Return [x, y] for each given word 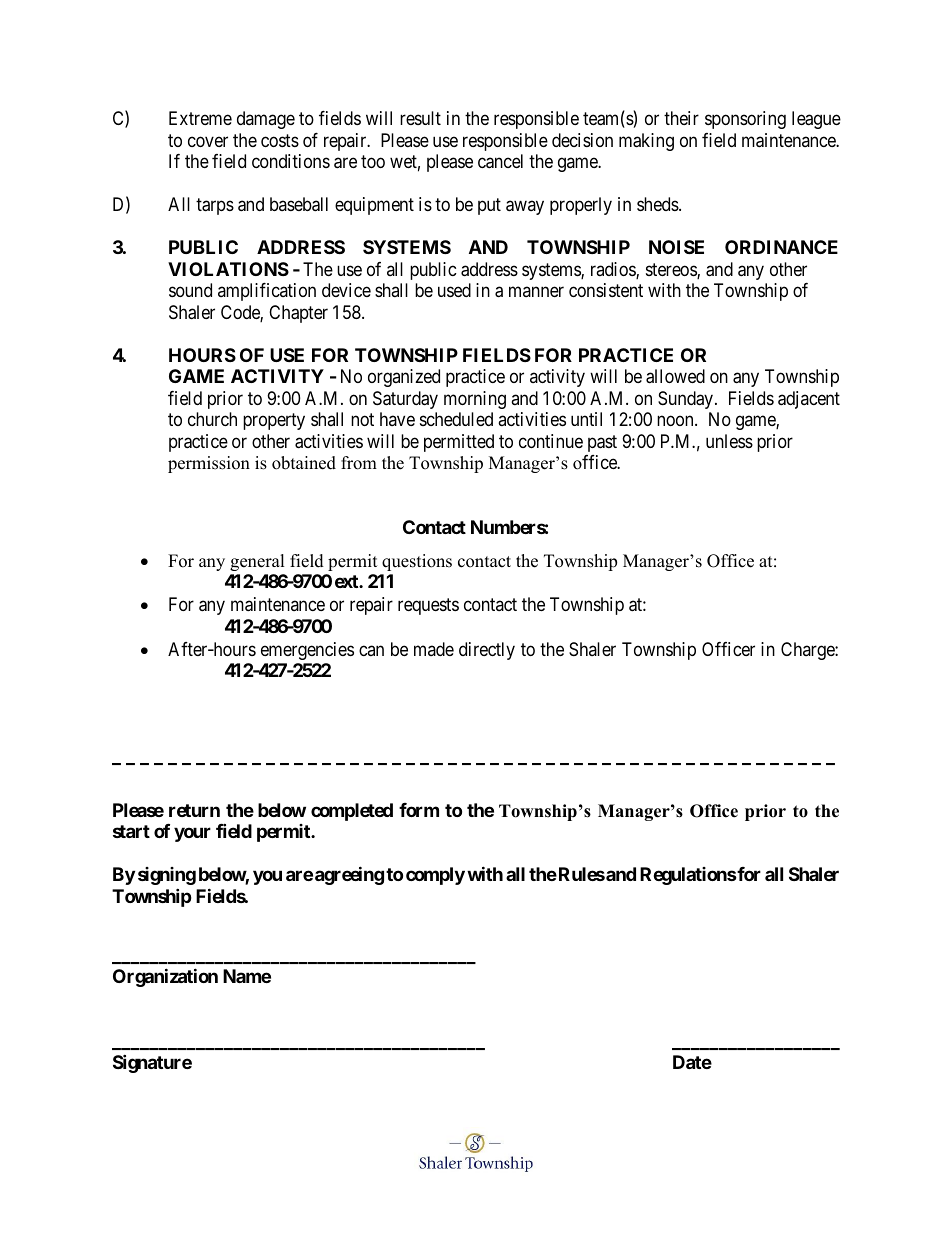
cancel [500, 161]
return [194, 810]
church [212, 419]
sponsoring [745, 120]
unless [729, 441]
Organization [165, 977]
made [434, 649]
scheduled [456, 419]
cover [208, 141]
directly [487, 651]
